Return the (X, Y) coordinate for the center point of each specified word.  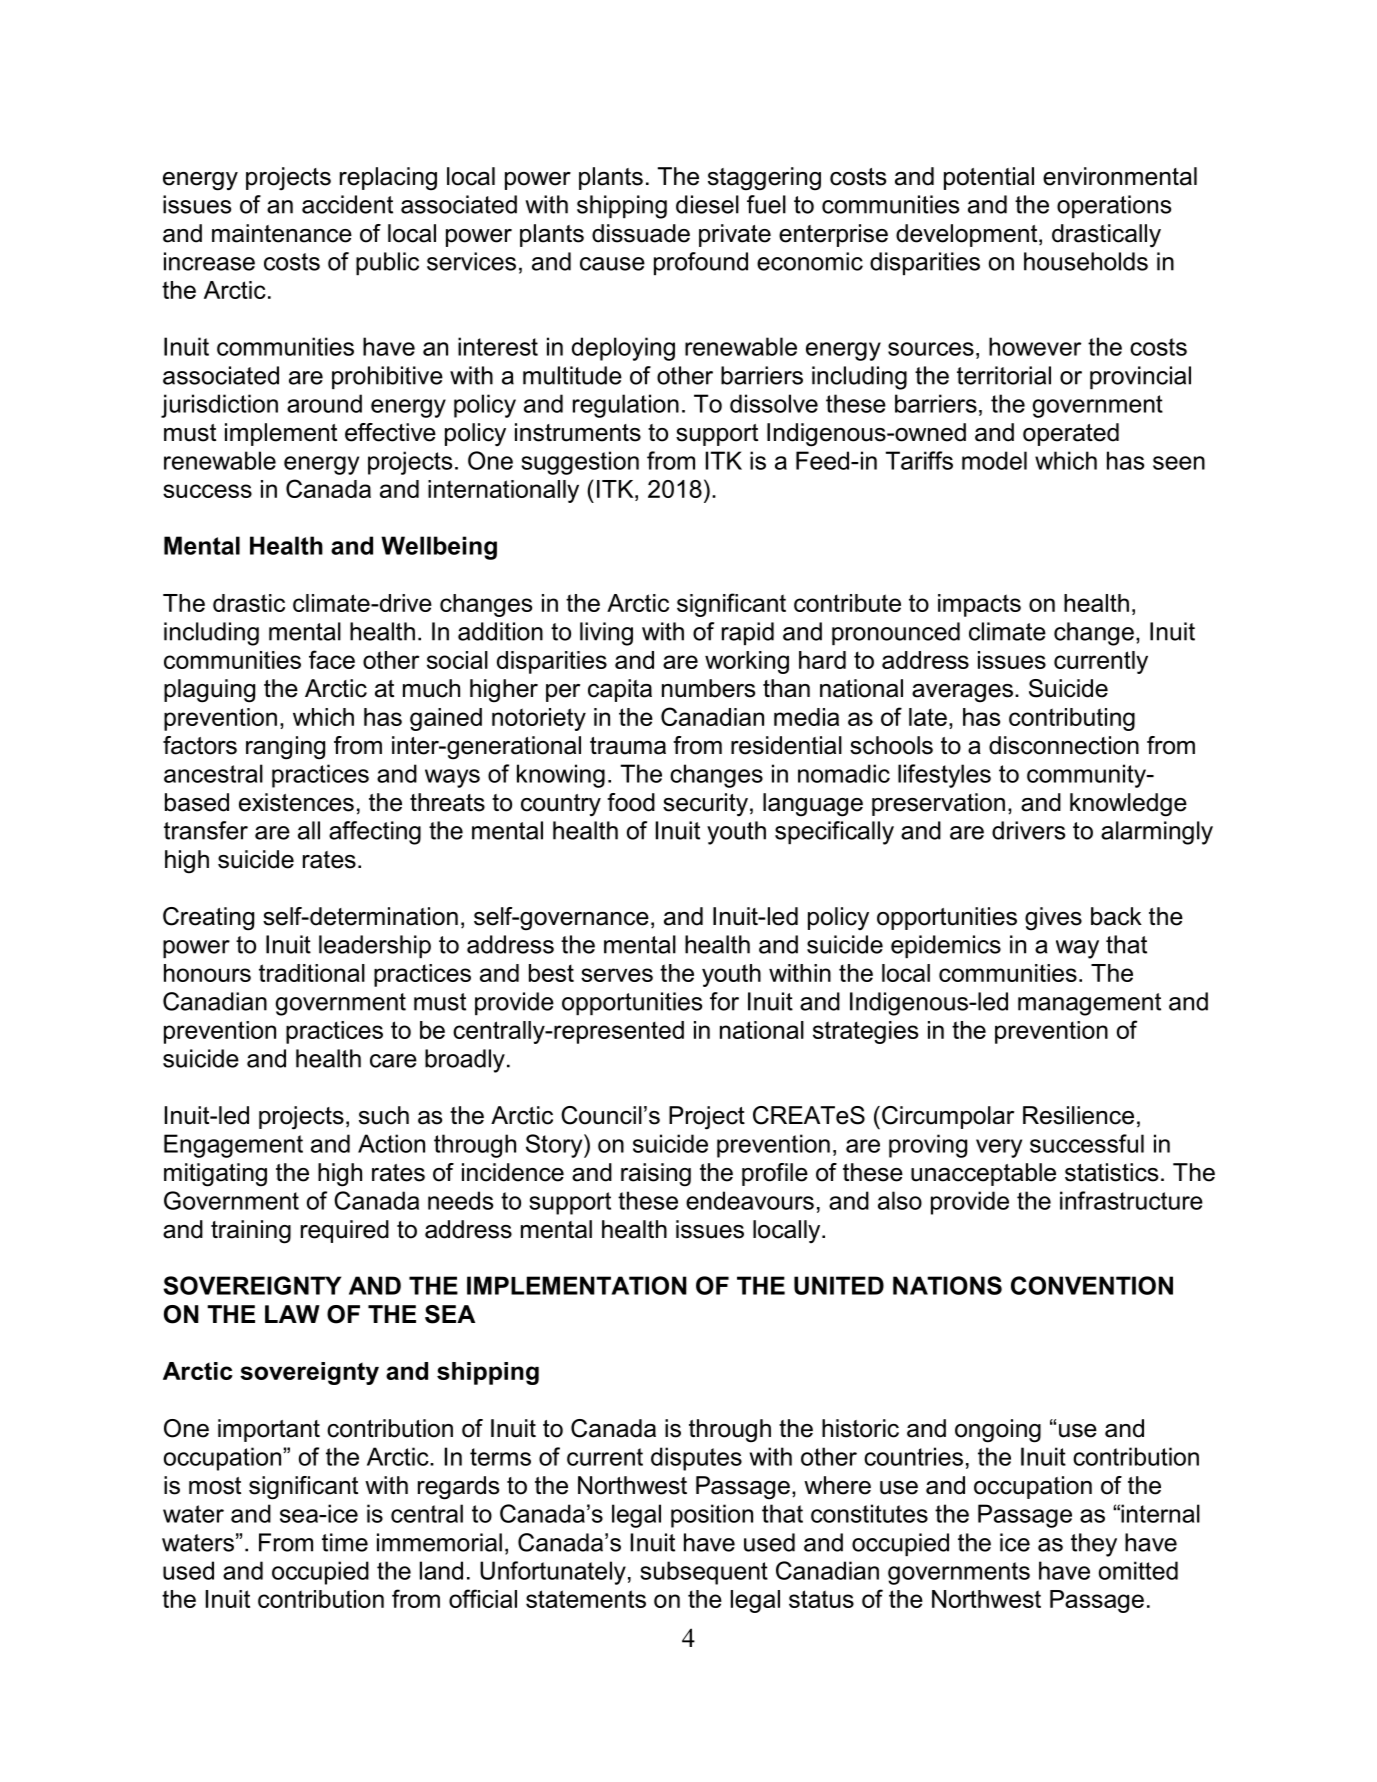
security (705, 805)
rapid (748, 633)
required (345, 1231)
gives (1053, 919)
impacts (979, 605)
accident (347, 204)
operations (1114, 206)
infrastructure (1131, 1200)
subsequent (704, 1573)
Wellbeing (439, 548)
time (345, 1542)
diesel (707, 204)
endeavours (750, 1200)
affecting (375, 833)
